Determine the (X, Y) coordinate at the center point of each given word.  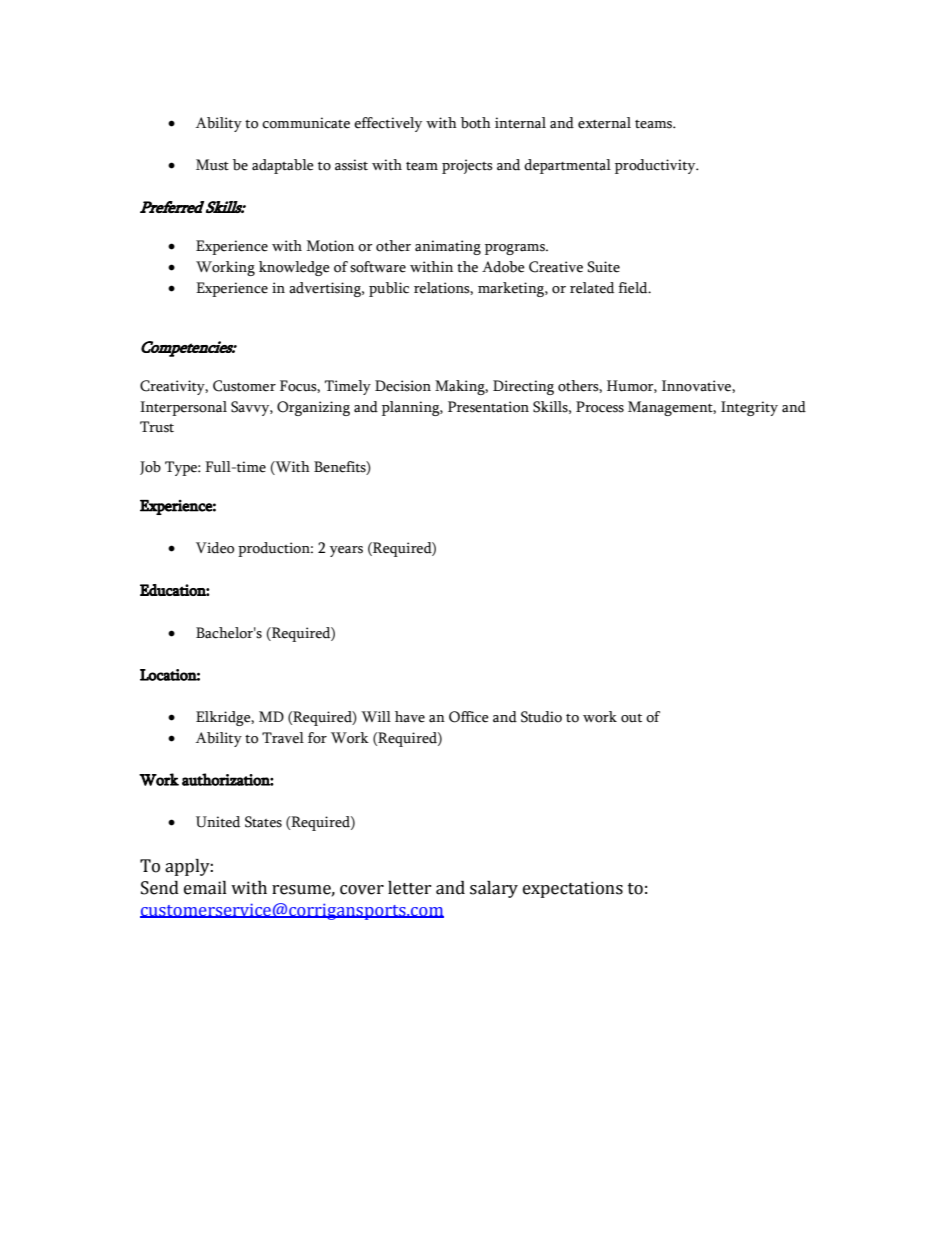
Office (469, 717)
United (218, 822)
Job (150, 468)
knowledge (294, 268)
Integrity (749, 408)
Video (215, 548)
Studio (541, 717)
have (410, 717)
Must (212, 165)
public (389, 289)
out (631, 718)
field (634, 288)
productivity (656, 166)
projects (467, 166)
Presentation (488, 407)
